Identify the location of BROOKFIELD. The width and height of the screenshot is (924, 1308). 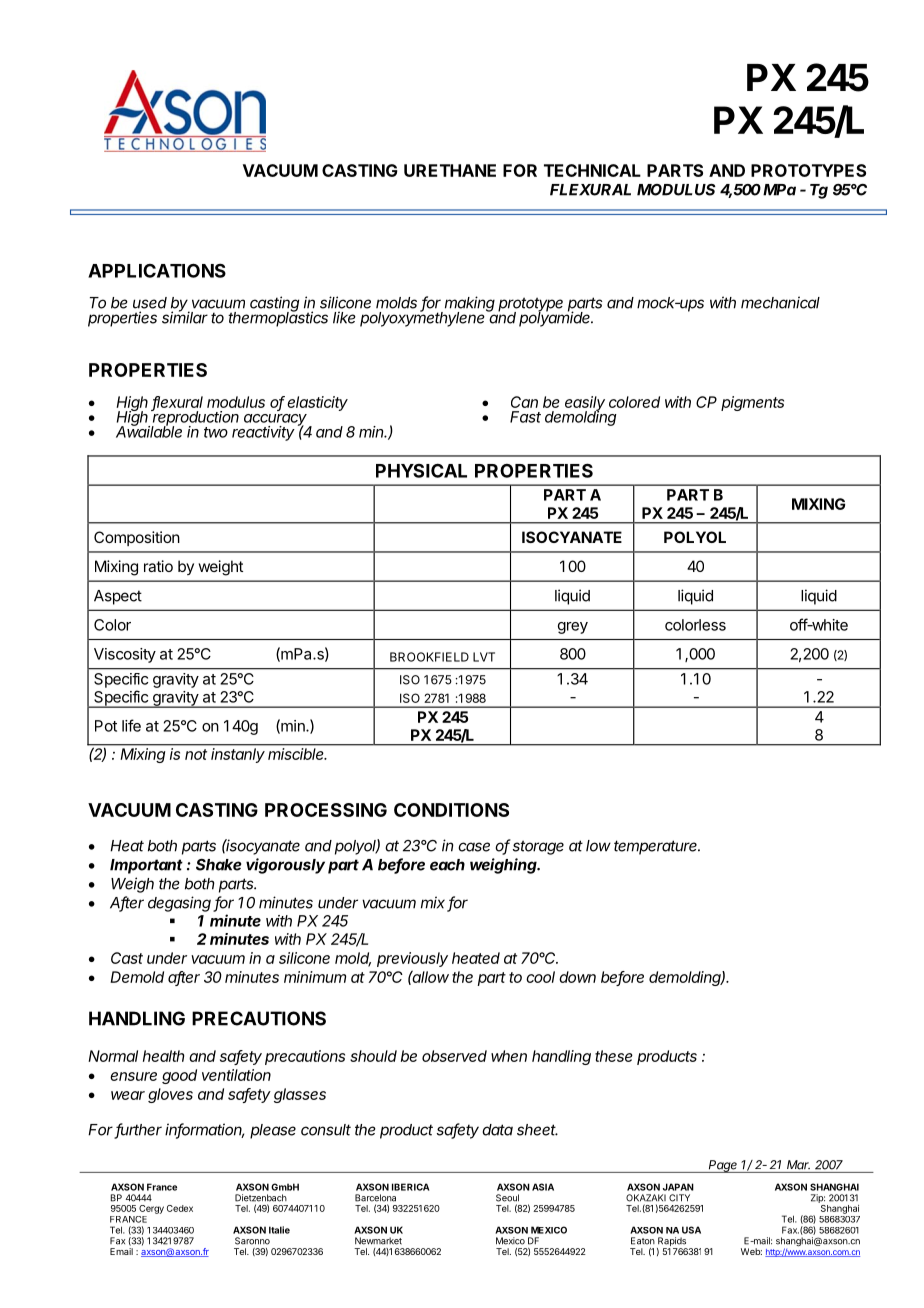
(429, 657).
